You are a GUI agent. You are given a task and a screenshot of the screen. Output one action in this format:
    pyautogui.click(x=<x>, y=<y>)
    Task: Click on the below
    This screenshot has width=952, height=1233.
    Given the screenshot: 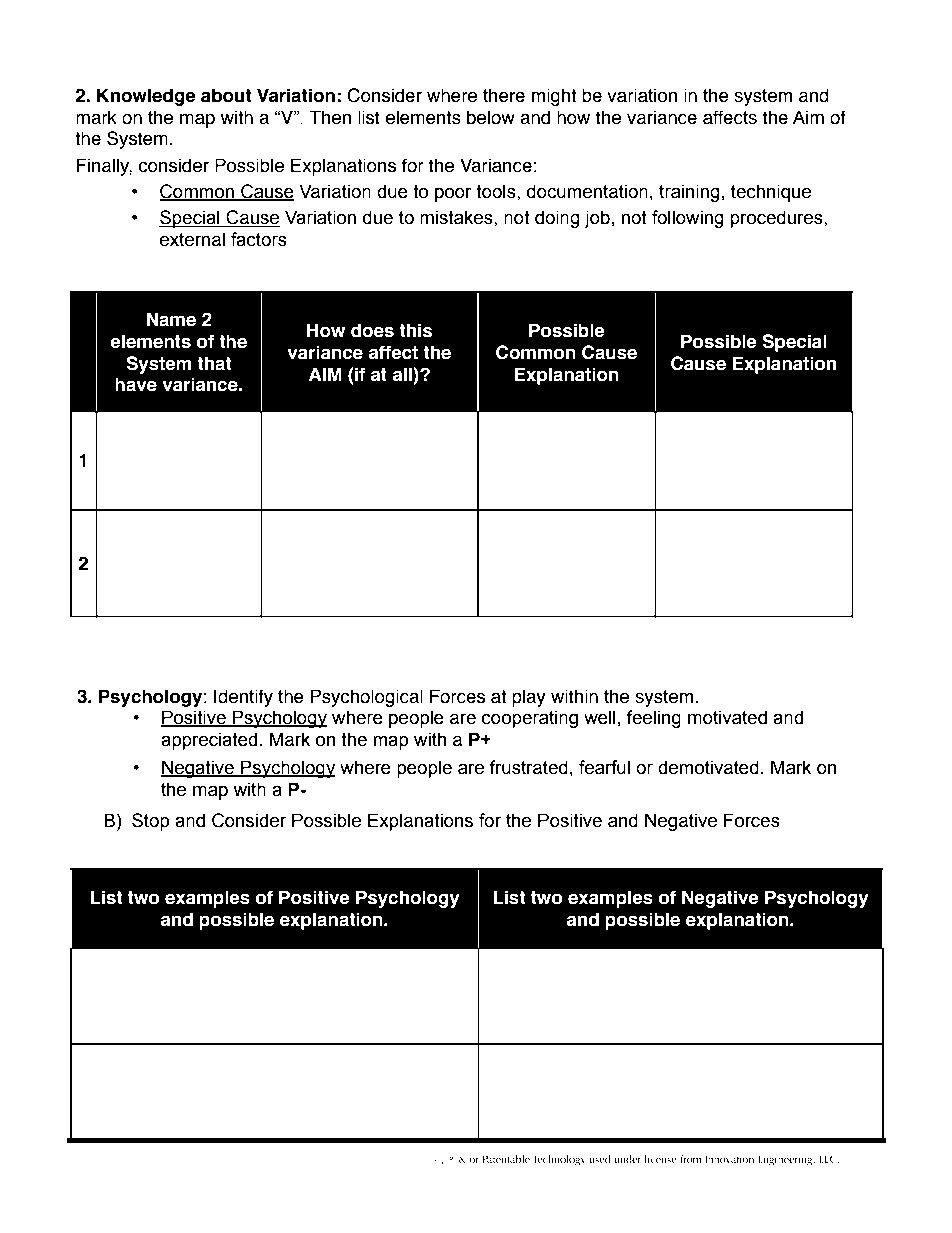 What is the action you would take?
    pyautogui.click(x=491, y=117)
